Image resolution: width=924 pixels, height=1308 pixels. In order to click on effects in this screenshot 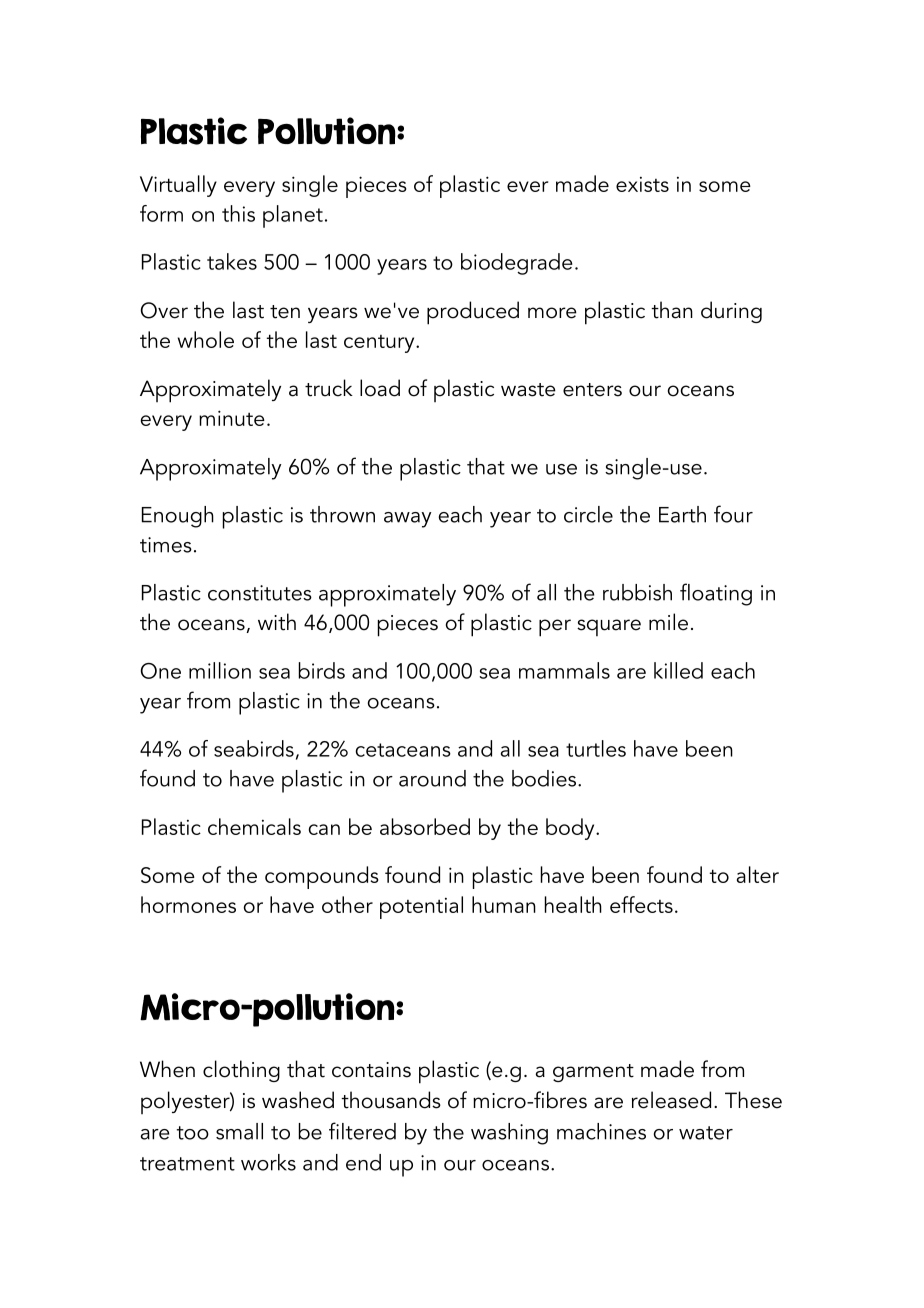, I will do `click(641, 904)`.
